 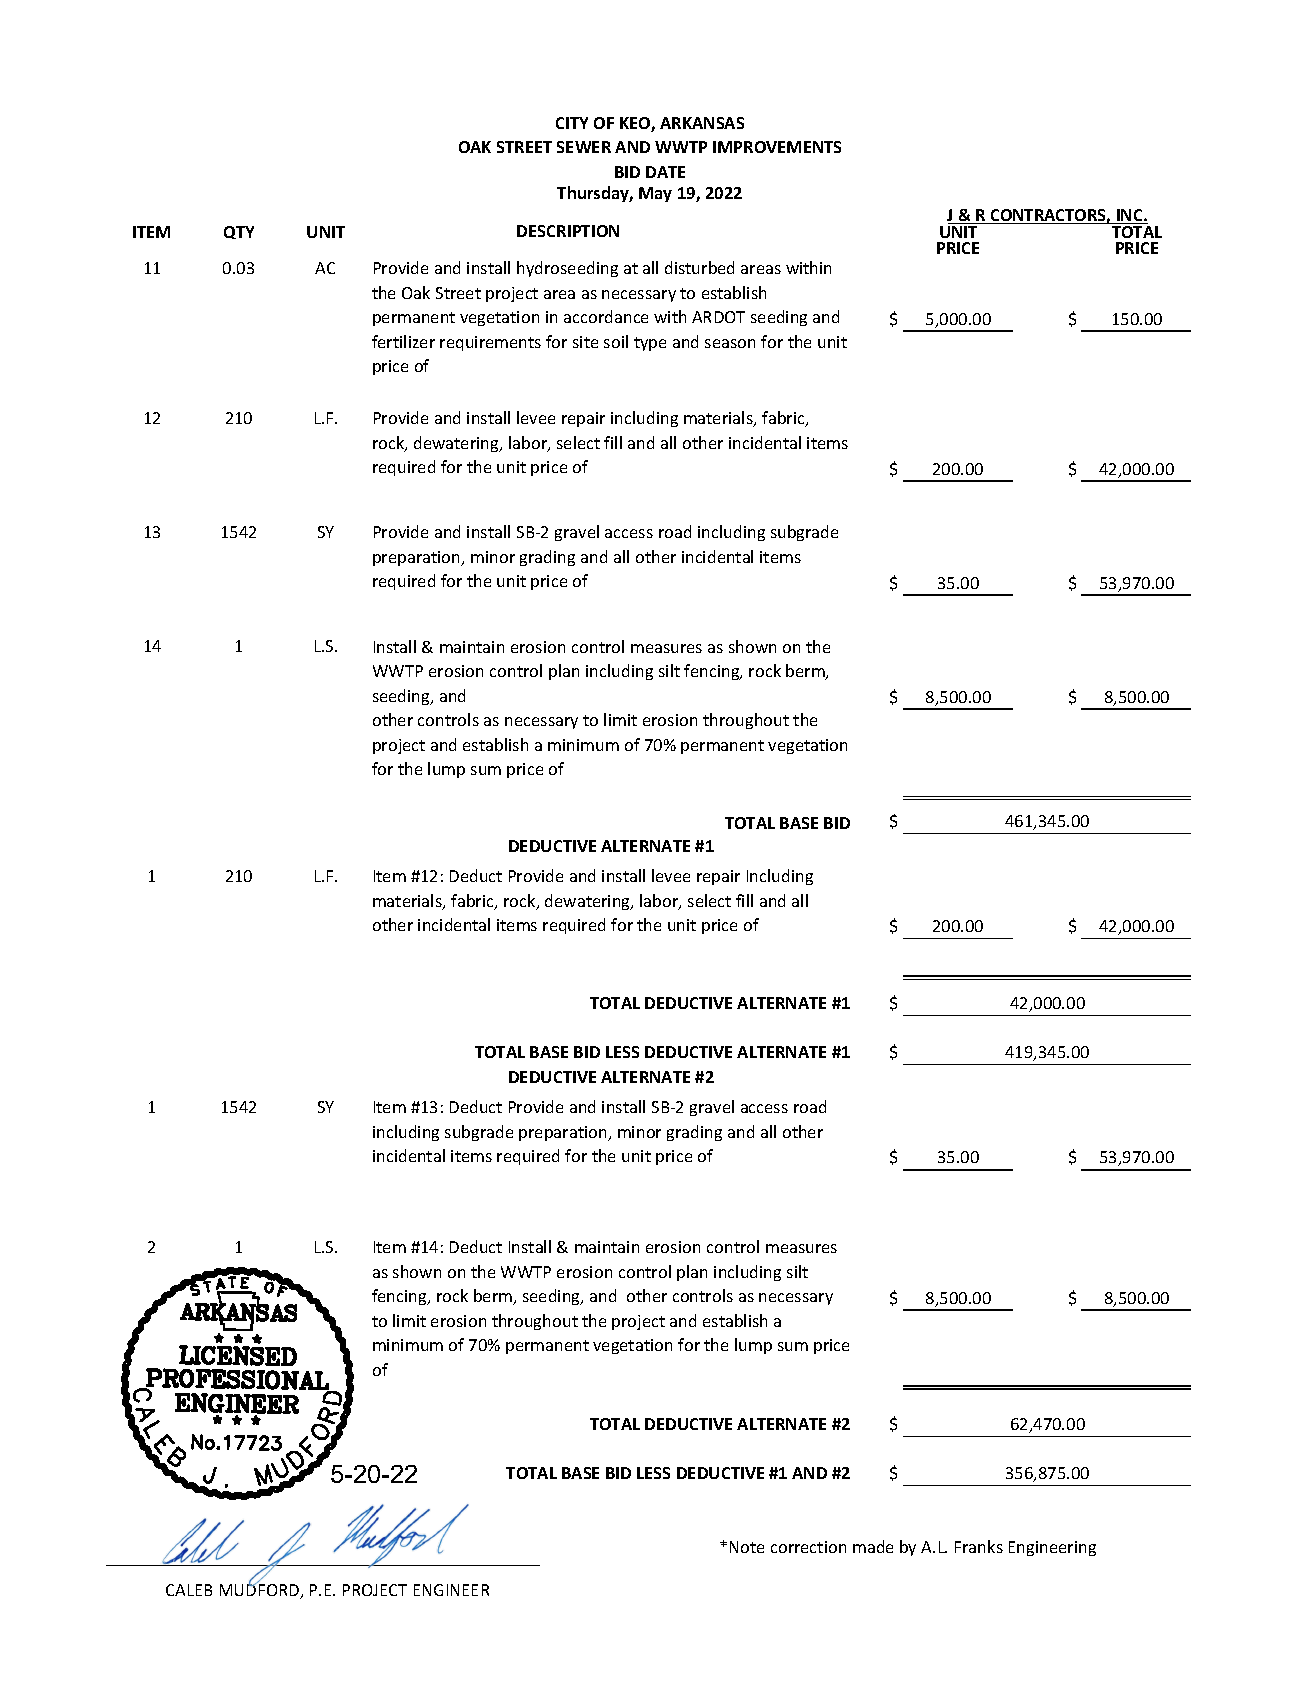 I want to click on Note, so click(x=747, y=1547).
